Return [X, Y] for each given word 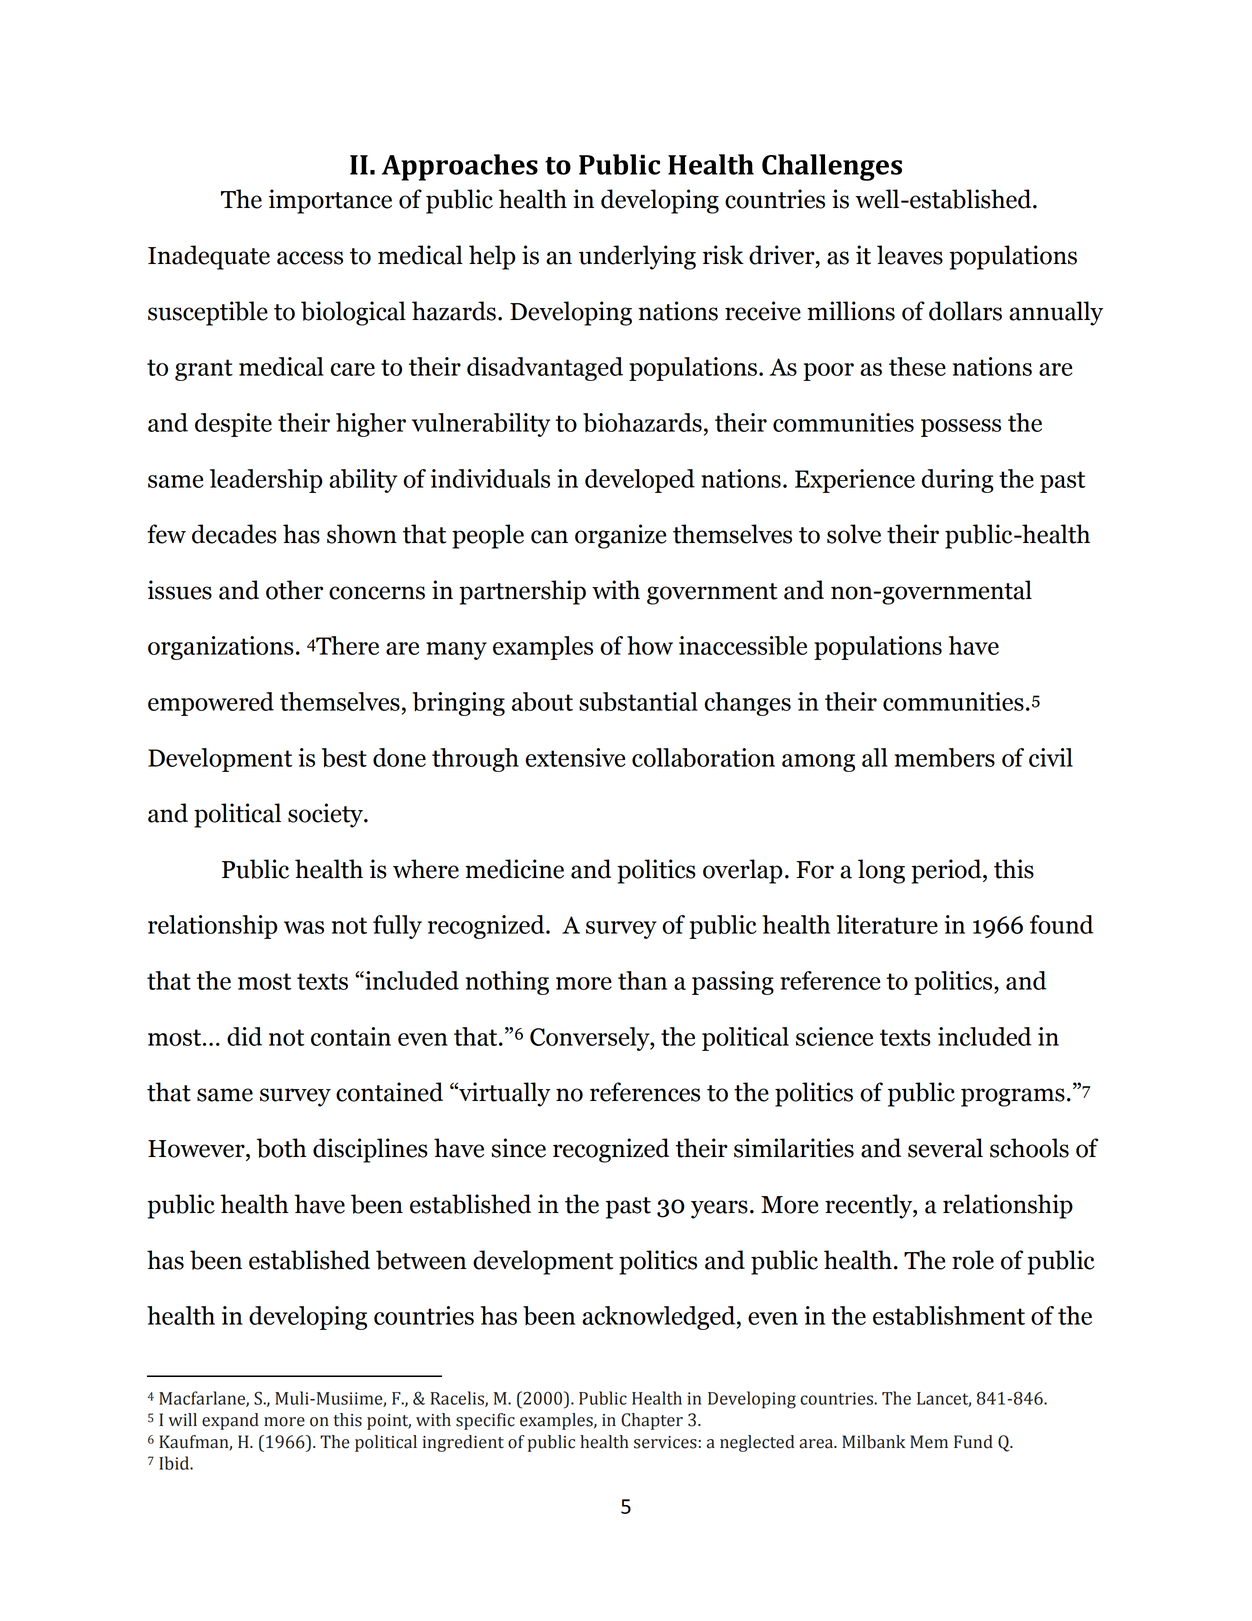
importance [330, 201]
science [834, 1036]
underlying [637, 257]
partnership [522, 592]
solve [854, 534]
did [244, 1036]
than [642, 980]
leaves [910, 255]
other [294, 590]
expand [230, 1421]
